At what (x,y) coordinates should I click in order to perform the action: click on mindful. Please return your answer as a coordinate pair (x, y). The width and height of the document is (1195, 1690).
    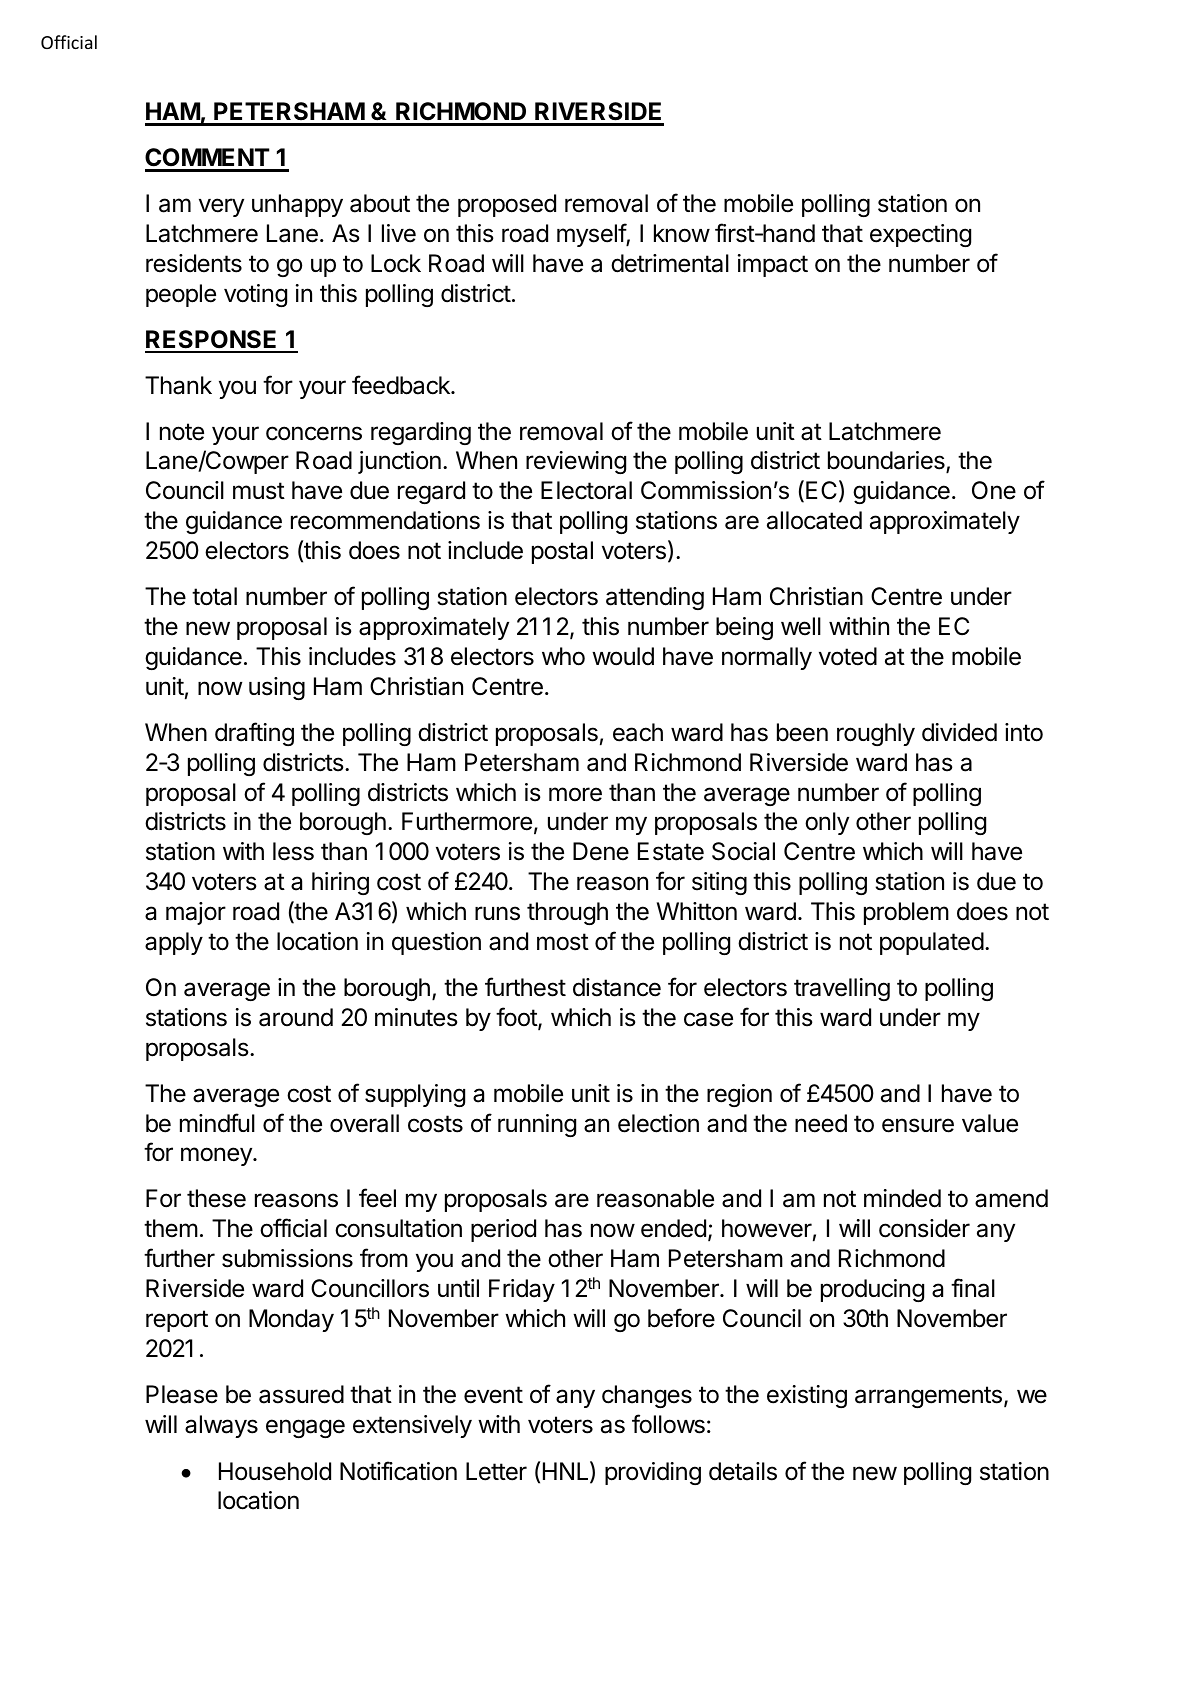
    Looking at the image, I should click on (217, 1123).
